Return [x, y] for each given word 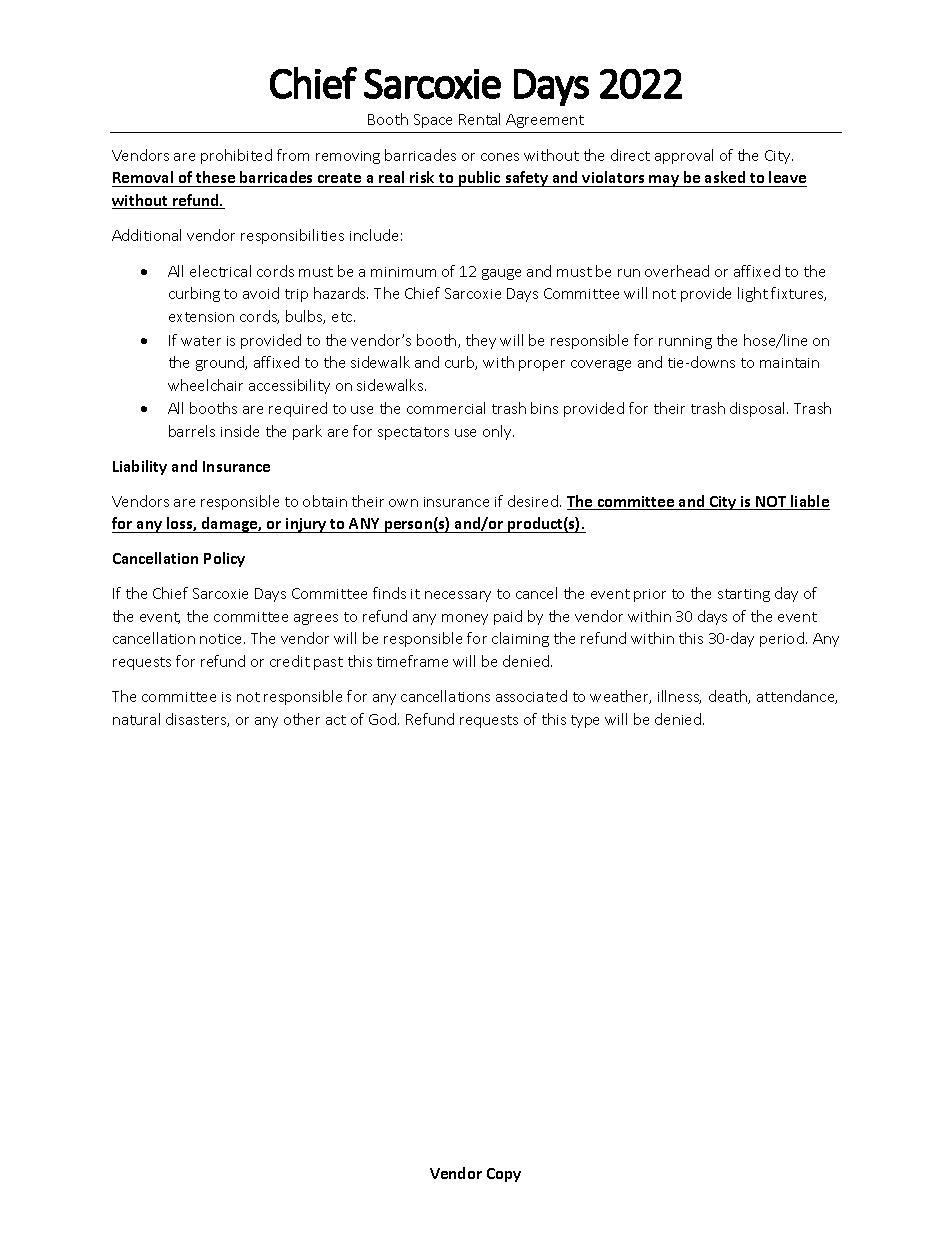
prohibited [236, 156]
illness [679, 697]
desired [533, 501]
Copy [504, 1175]
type [585, 721]
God [384, 719]
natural [136, 719]
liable [809, 502]
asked [725, 179]
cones [500, 157]
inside [240, 431]
